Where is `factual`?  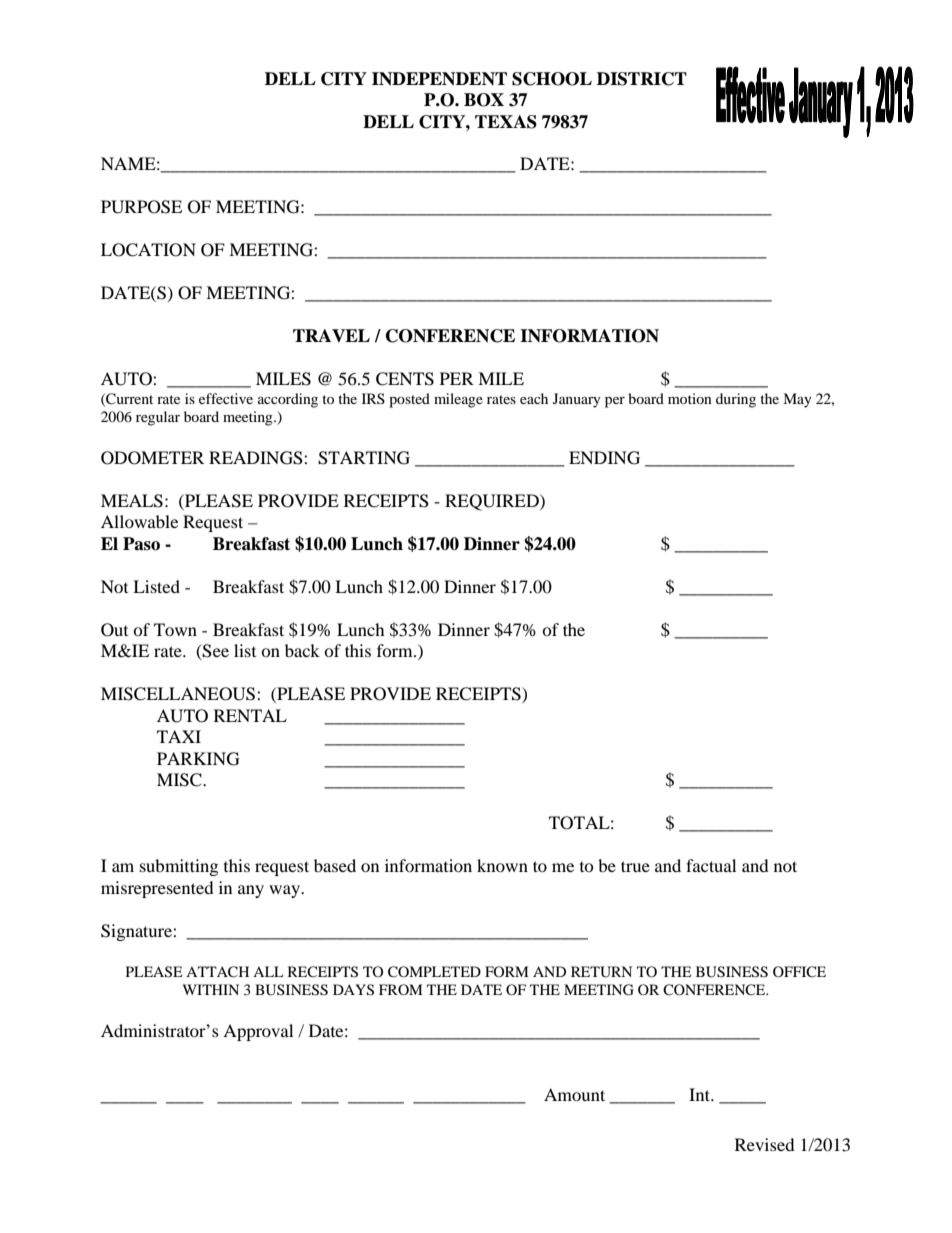 factual is located at coordinates (711, 865).
